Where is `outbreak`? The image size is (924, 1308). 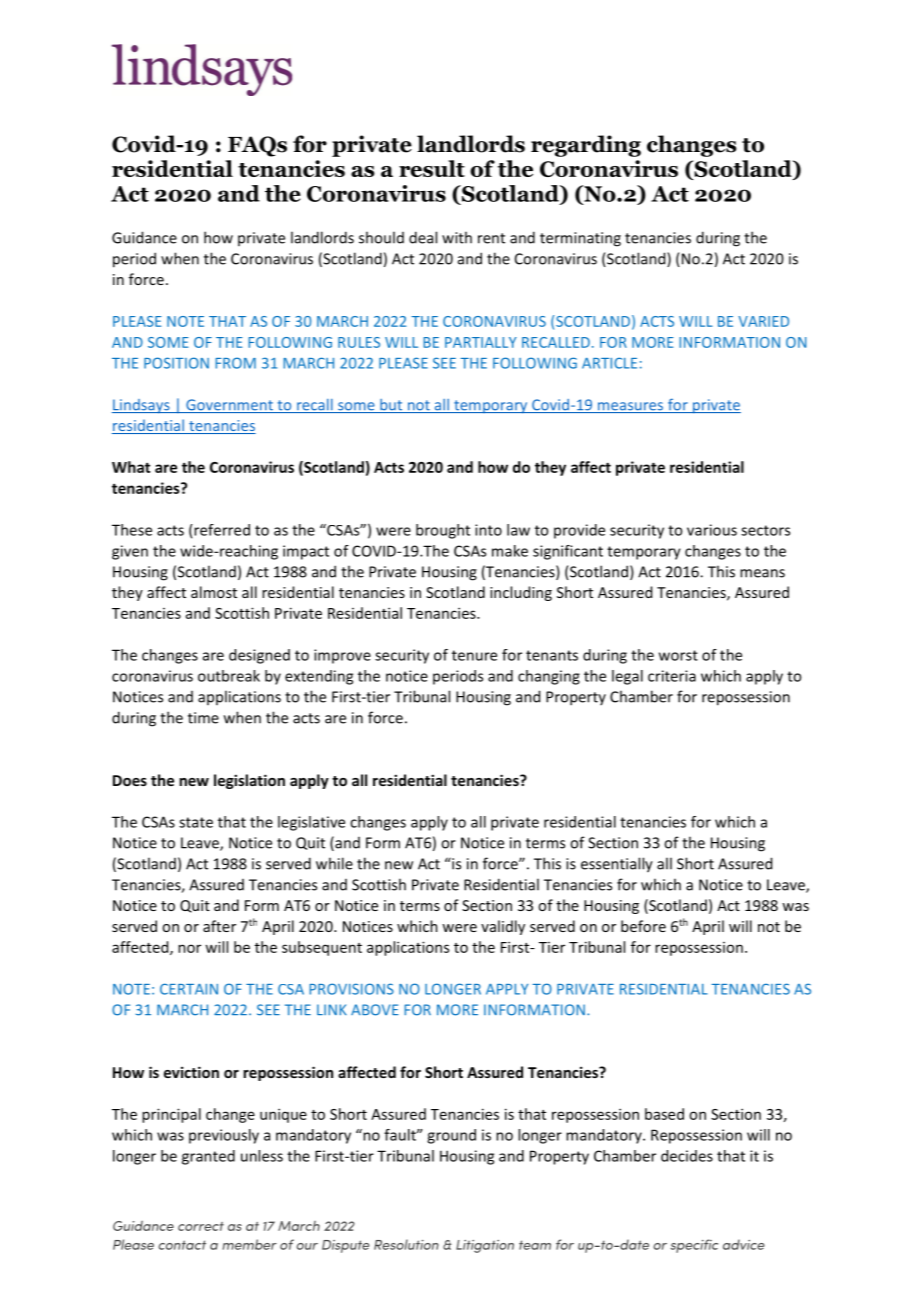 outbreak is located at coordinates (229, 676).
